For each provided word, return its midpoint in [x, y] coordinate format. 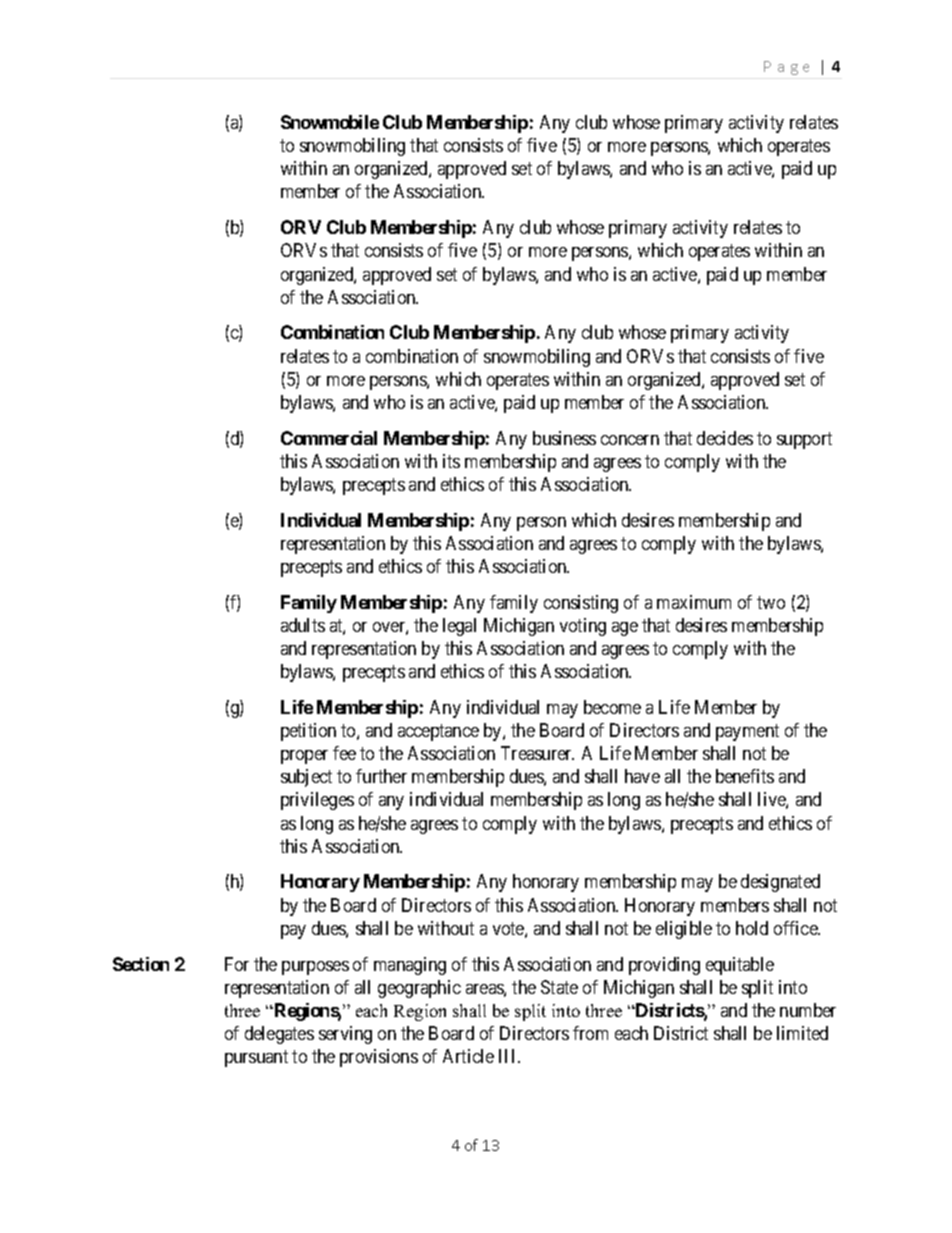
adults [303, 625]
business [564, 438]
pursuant [256, 1059]
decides [725, 438]
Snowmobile [330, 122]
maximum [694, 602]
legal [459, 627]
